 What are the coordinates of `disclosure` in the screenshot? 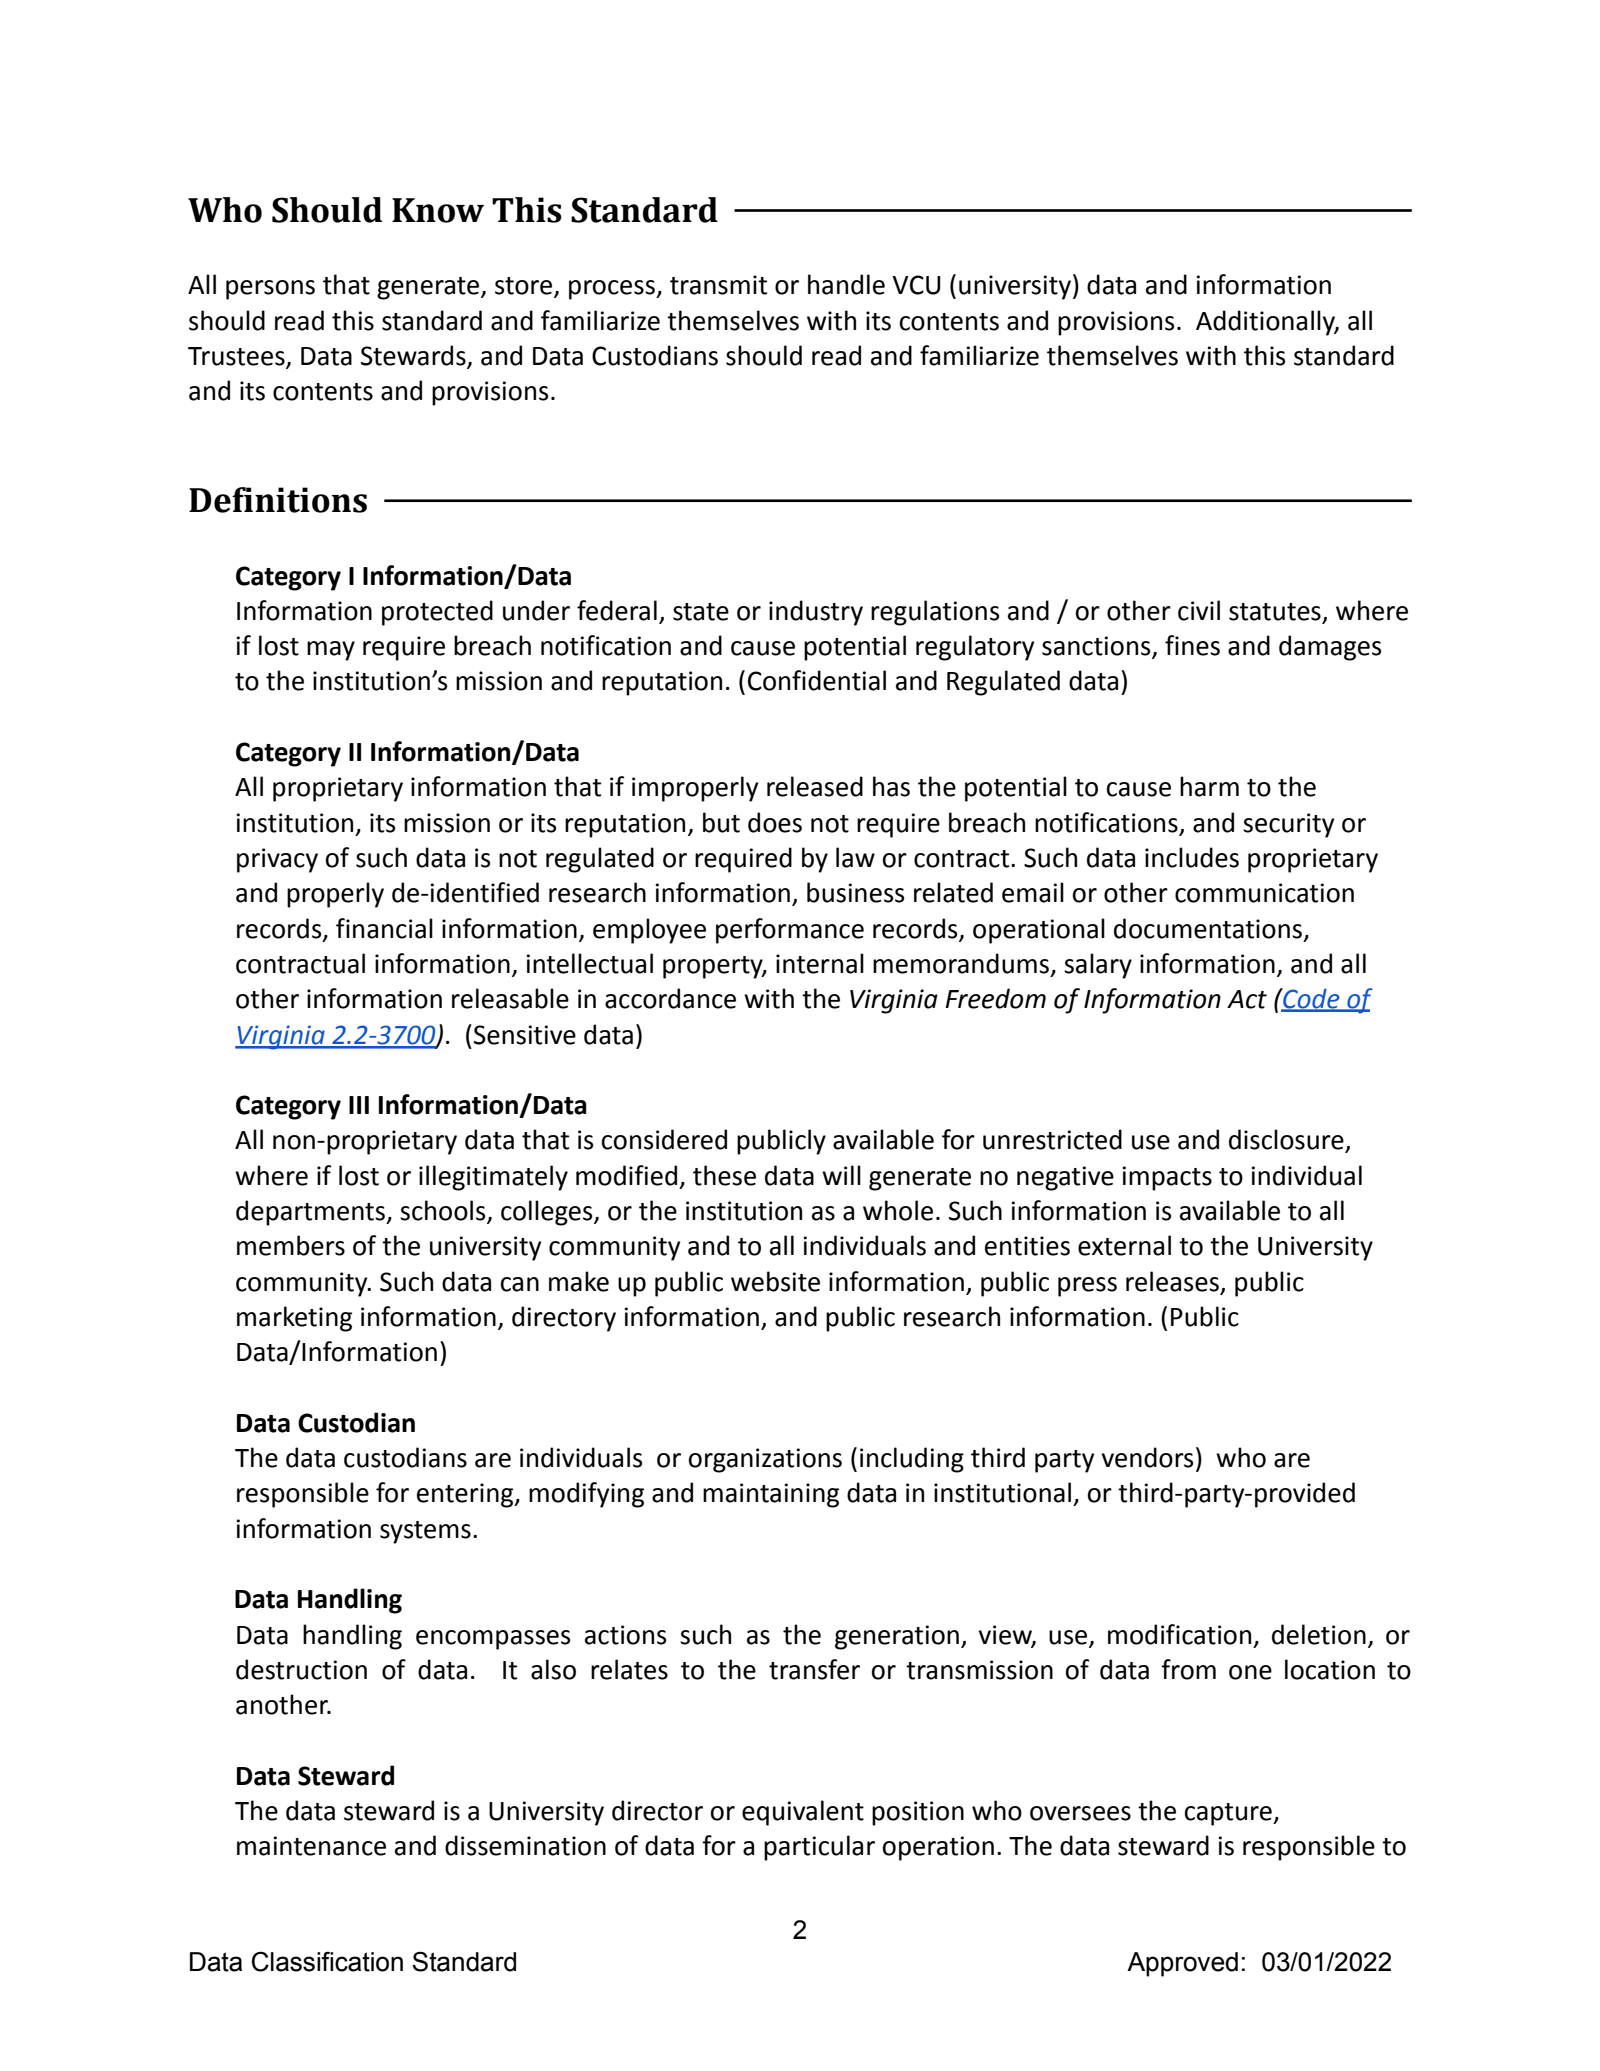 It's located at (1287, 1140).
